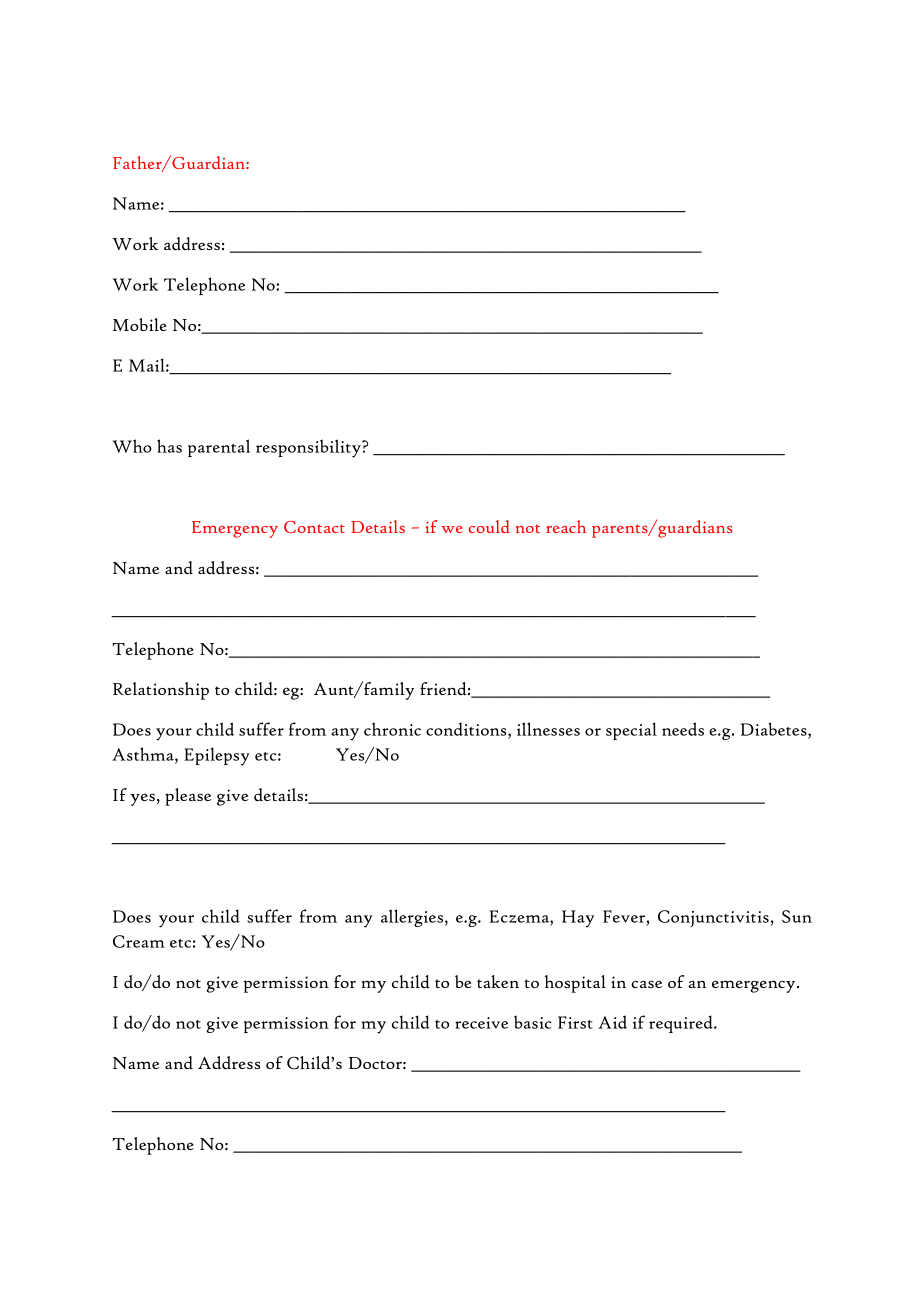  What do you see at coordinates (309, 448) in the image?
I see `responsibility` at bounding box center [309, 448].
